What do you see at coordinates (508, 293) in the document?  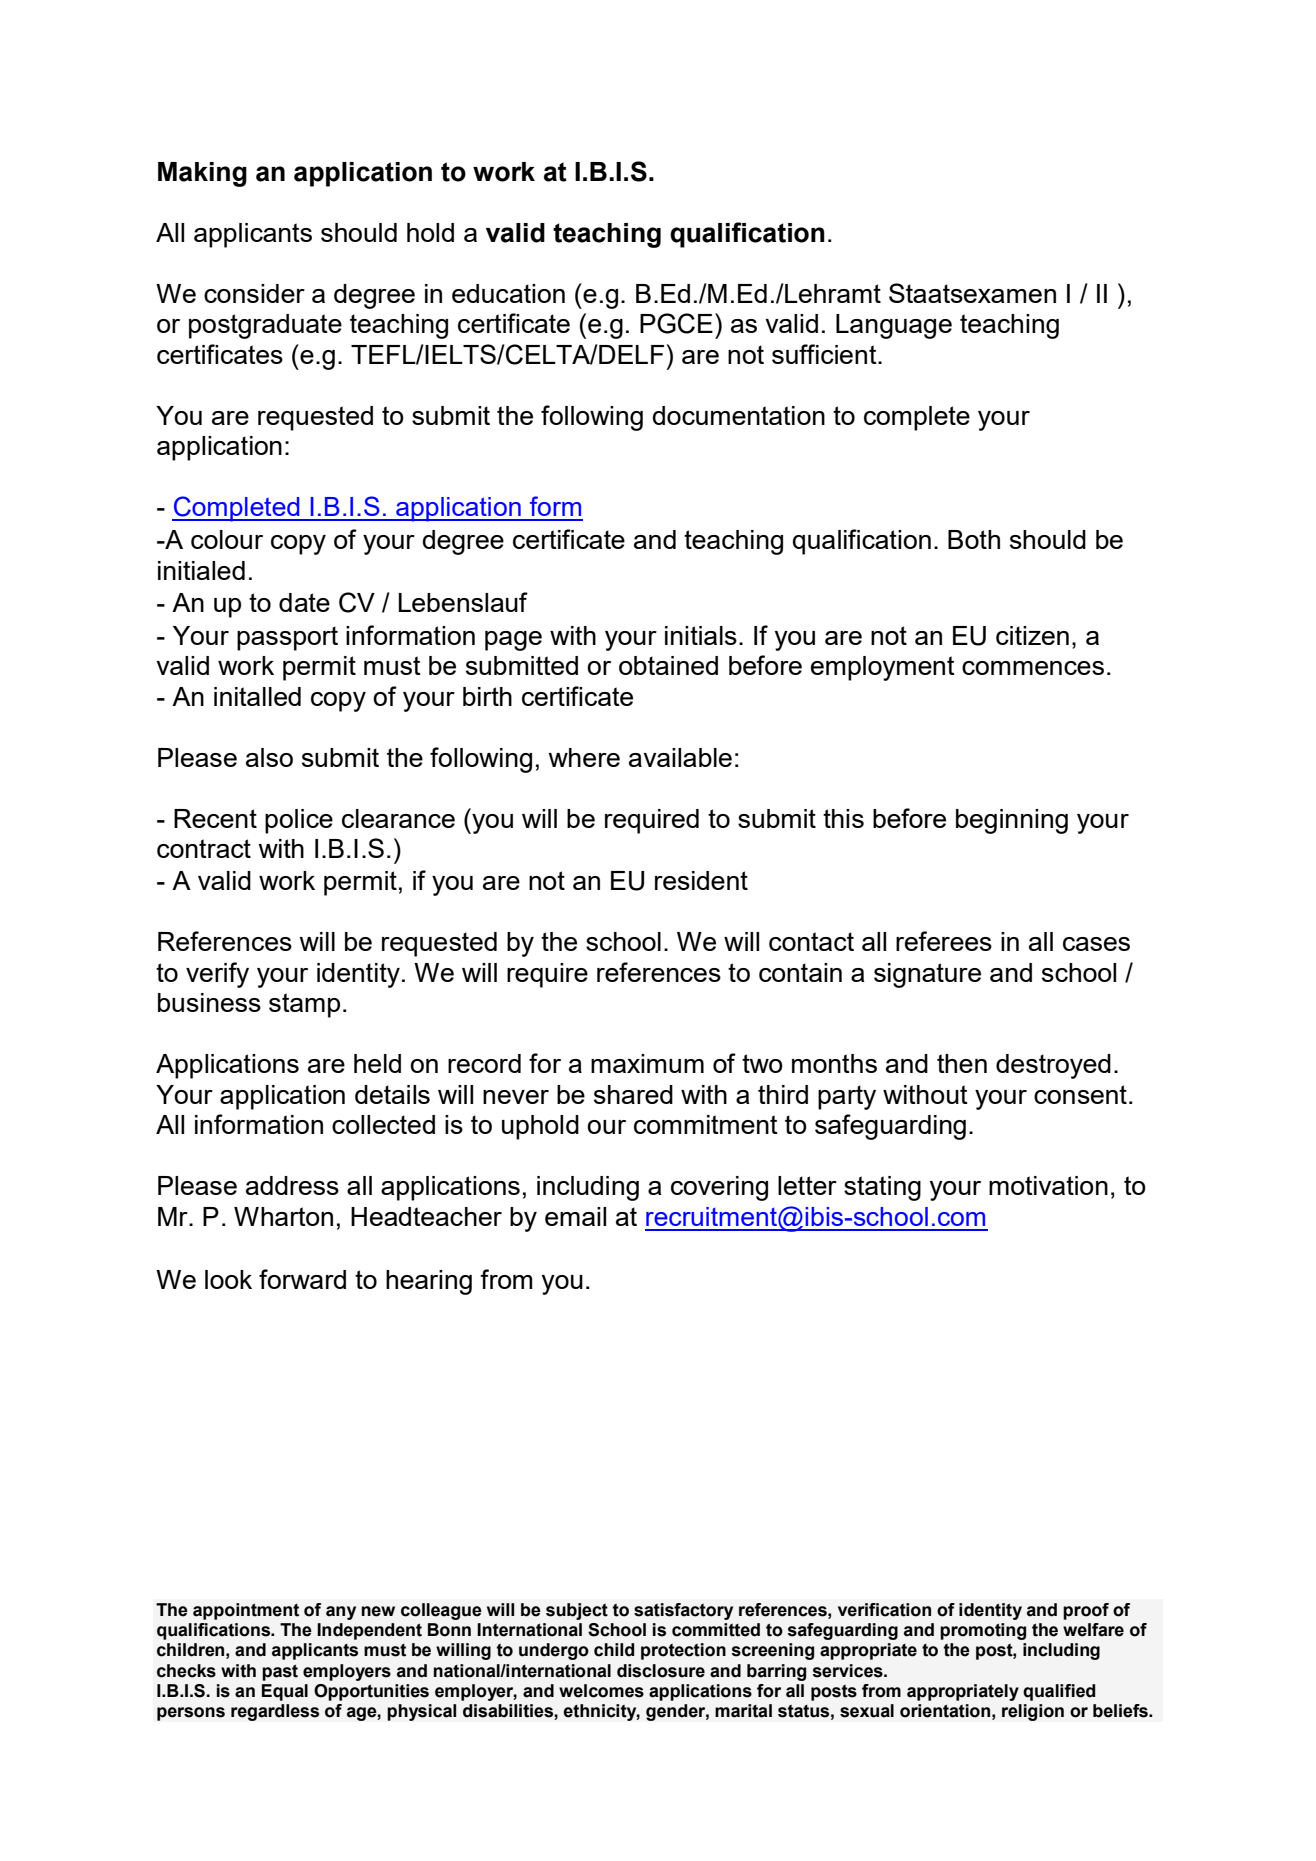 I see `education` at bounding box center [508, 293].
